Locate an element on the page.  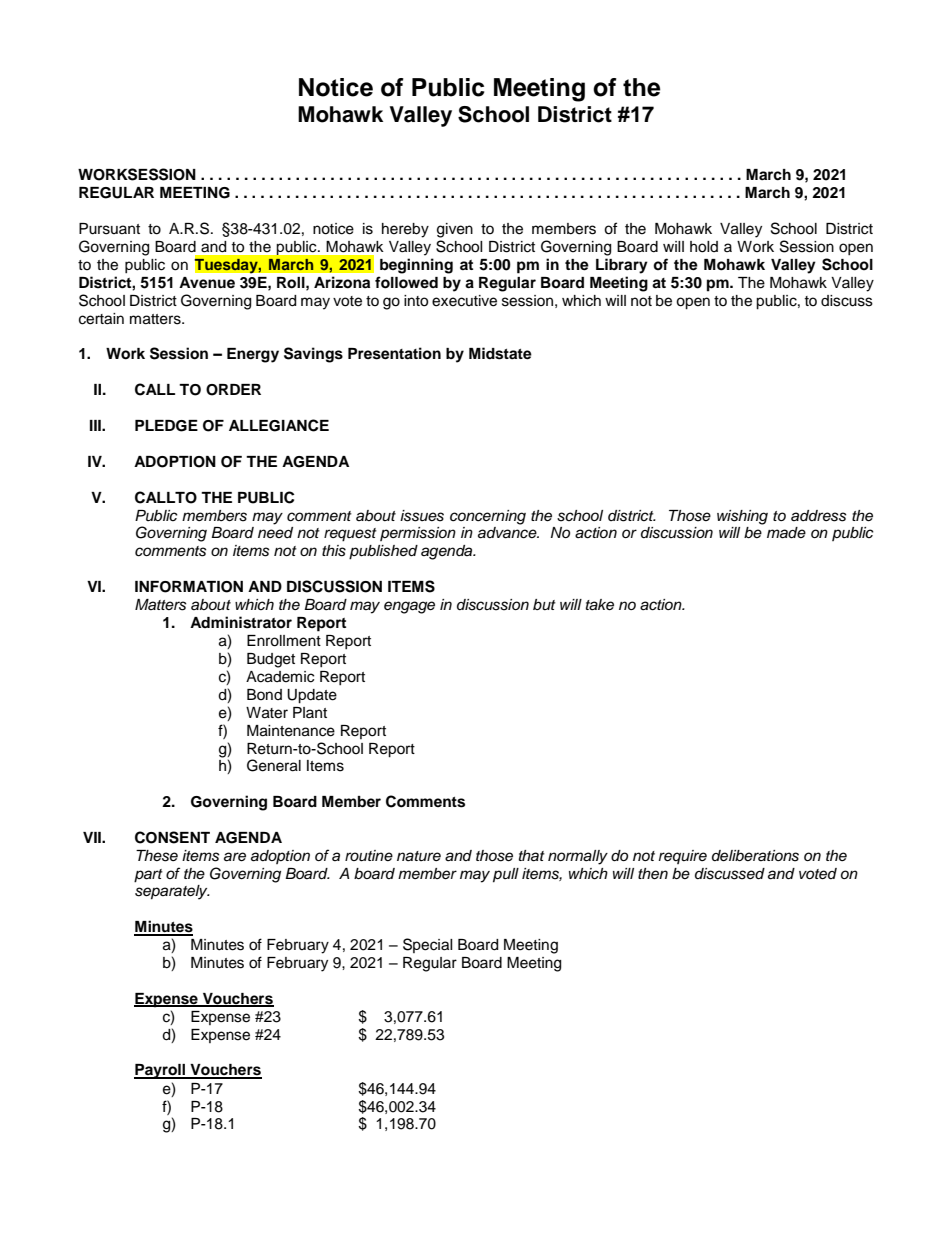
separately is located at coordinates (172, 892).
